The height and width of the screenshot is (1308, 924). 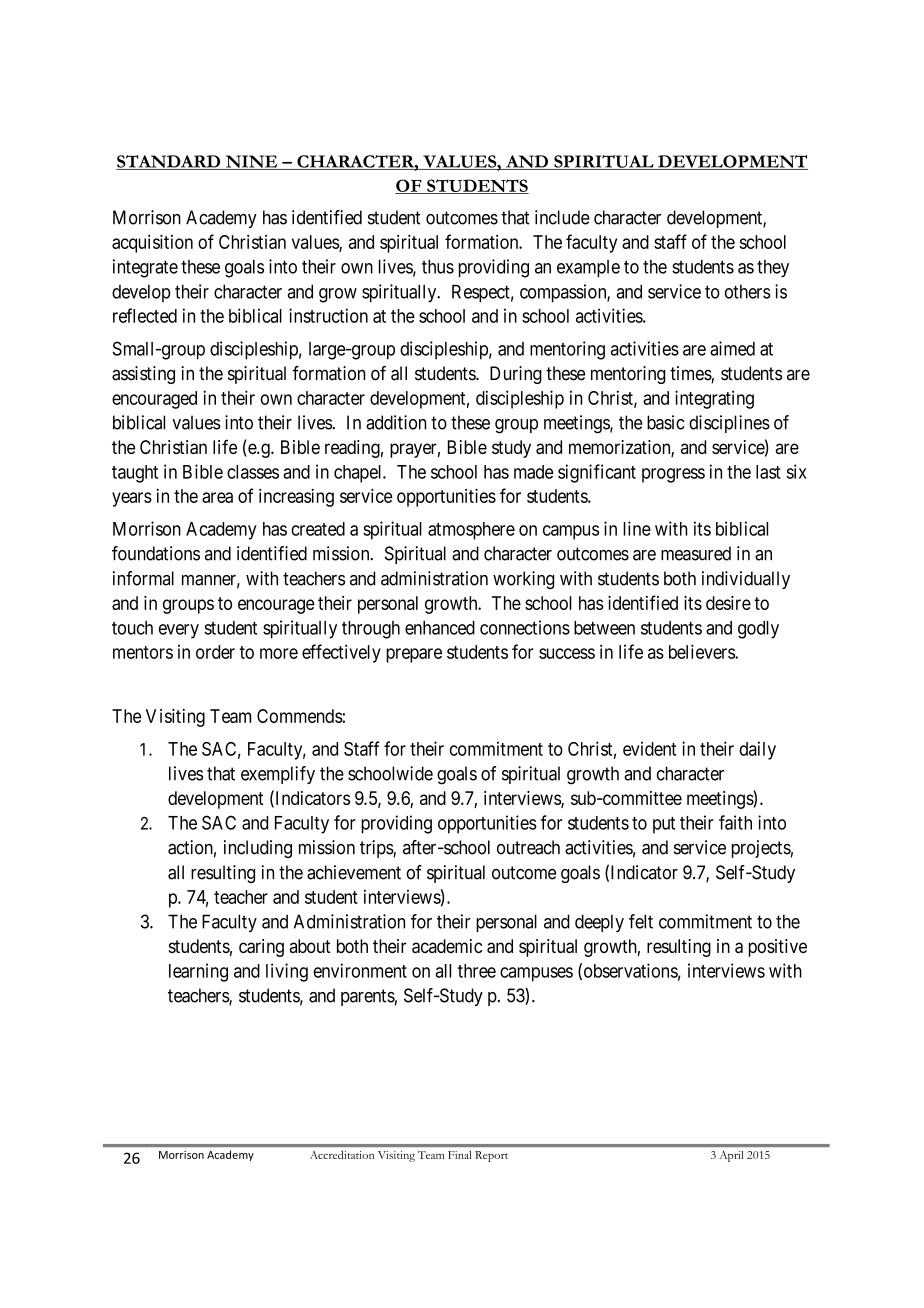 I want to click on measured, so click(x=696, y=553).
